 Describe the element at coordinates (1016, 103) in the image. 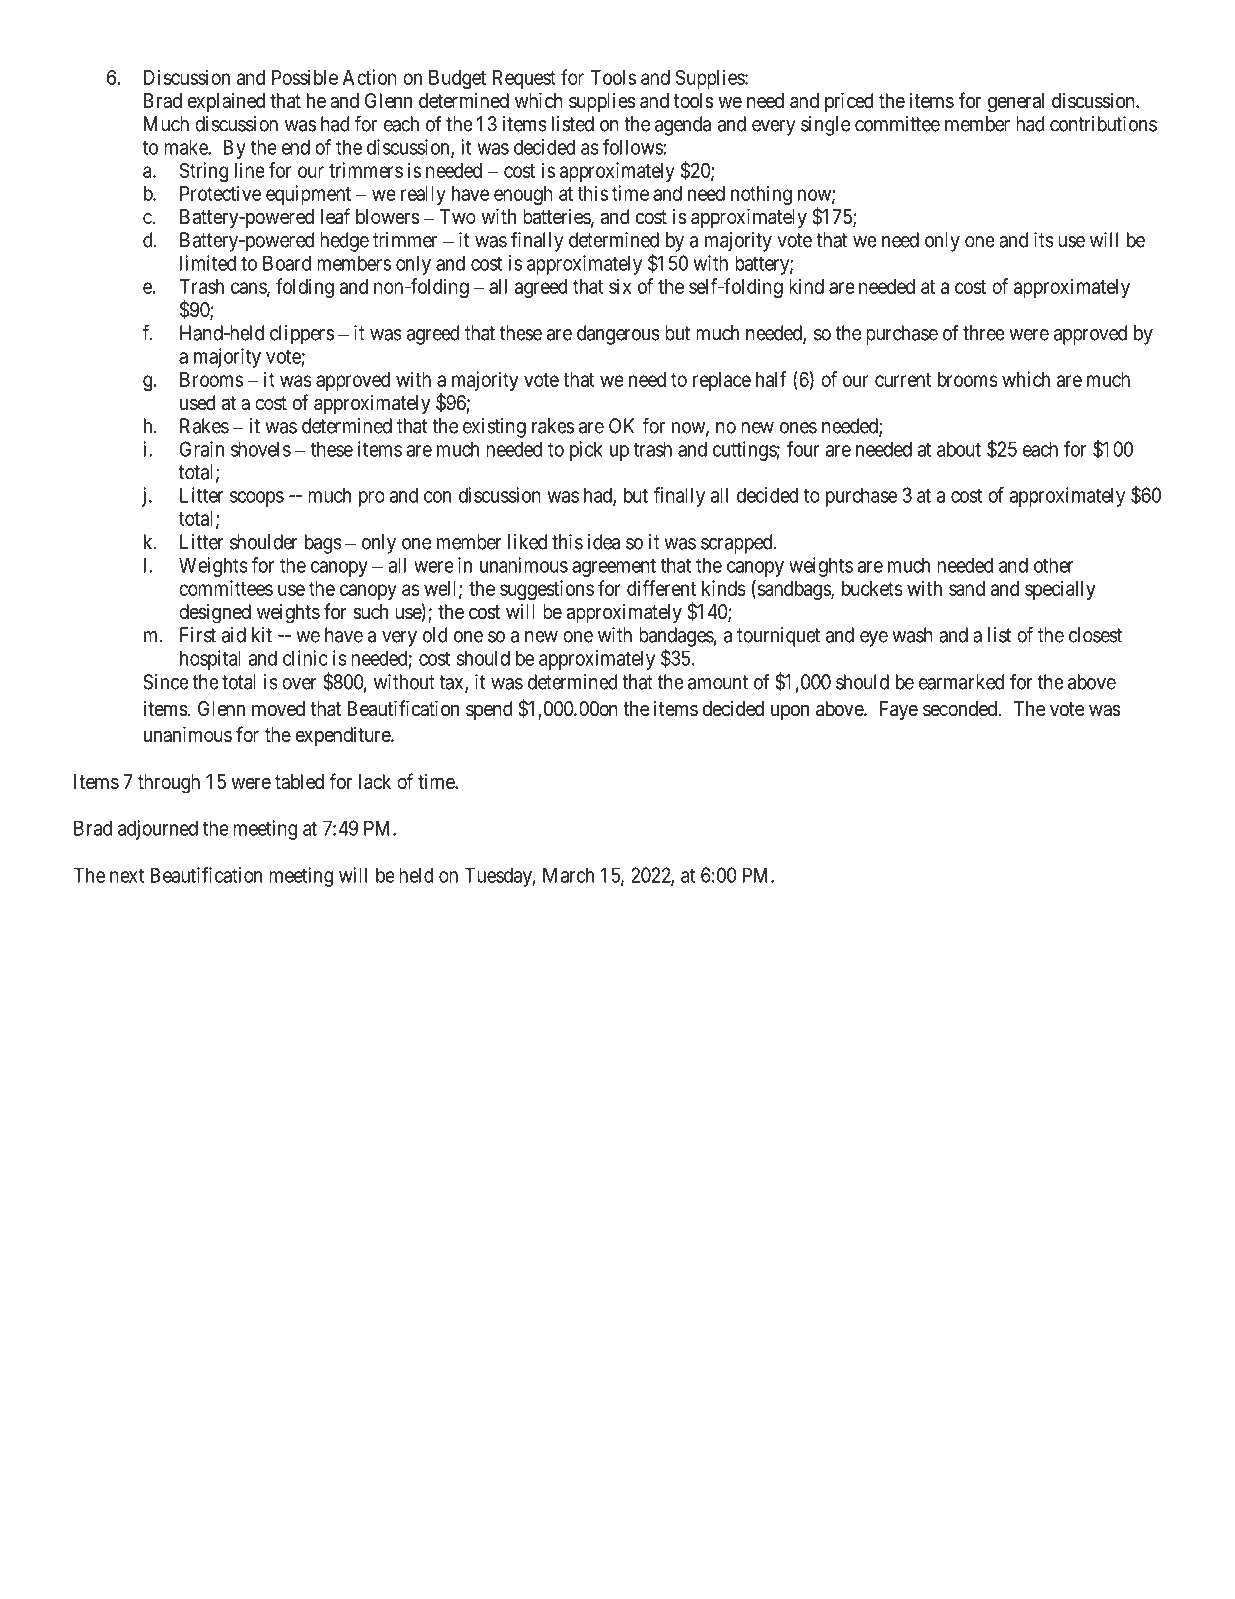

I see `general` at that location.
